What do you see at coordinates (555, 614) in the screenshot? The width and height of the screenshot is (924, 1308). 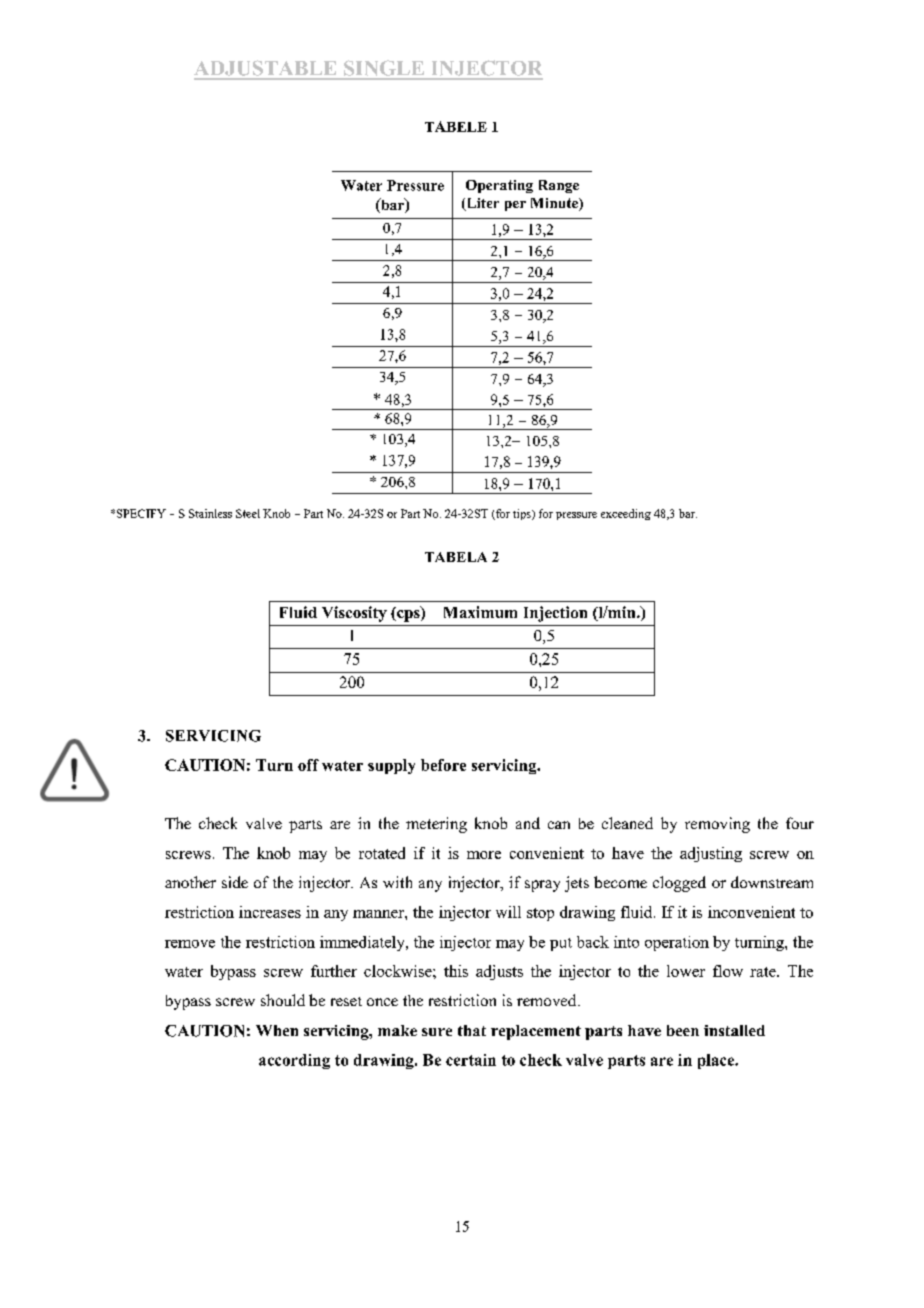 I see `Injection` at bounding box center [555, 614].
